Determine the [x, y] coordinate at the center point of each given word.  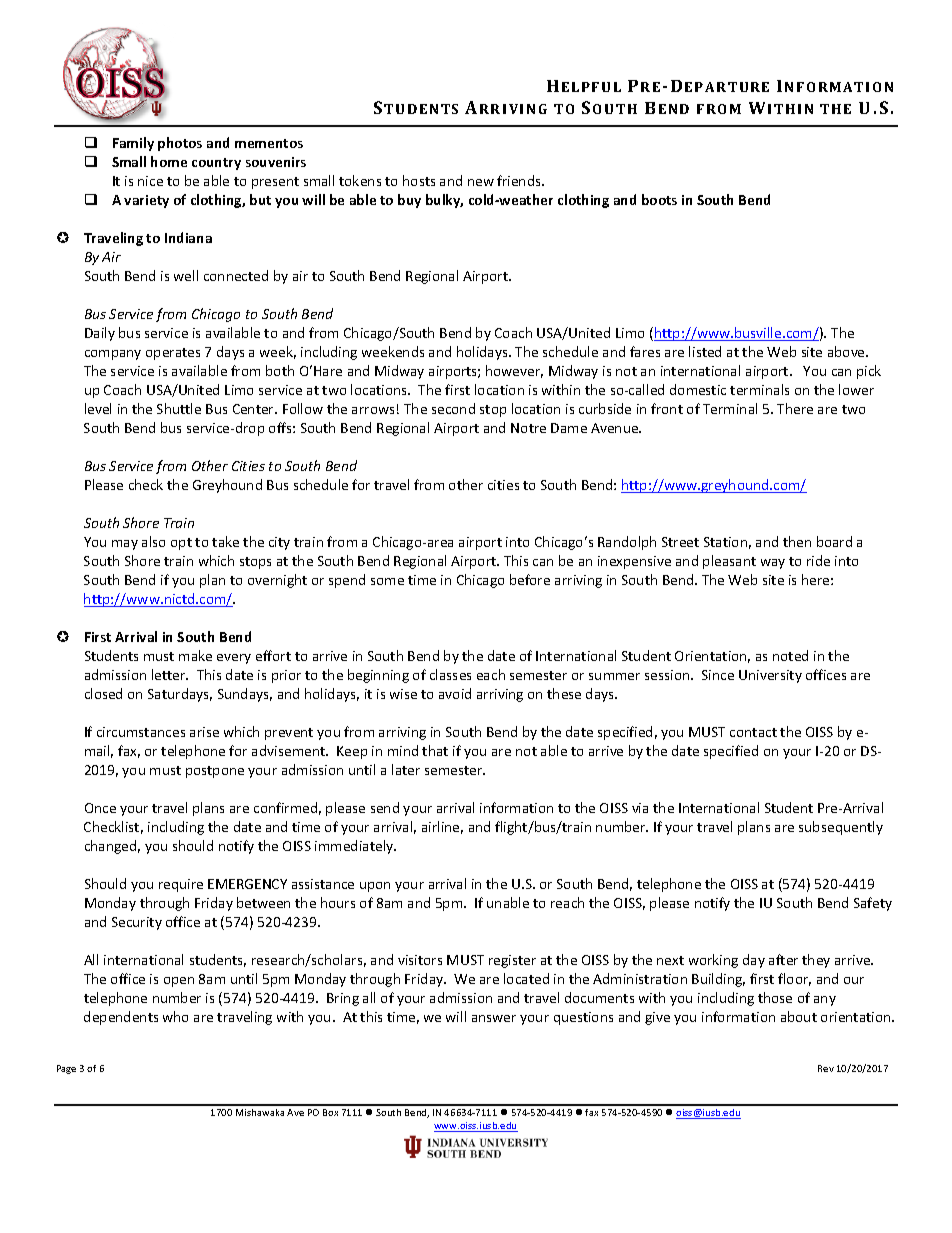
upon [375, 887]
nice [150, 181]
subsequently [841, 828]
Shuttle [179, 408]
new [481, 182]
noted [790, 655]
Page [66, 1069]
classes [450, 674]
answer [494, 1018]
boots [659, 199]
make [195, 655]
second [453, 408]
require [181, 885]
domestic [698, 389]
